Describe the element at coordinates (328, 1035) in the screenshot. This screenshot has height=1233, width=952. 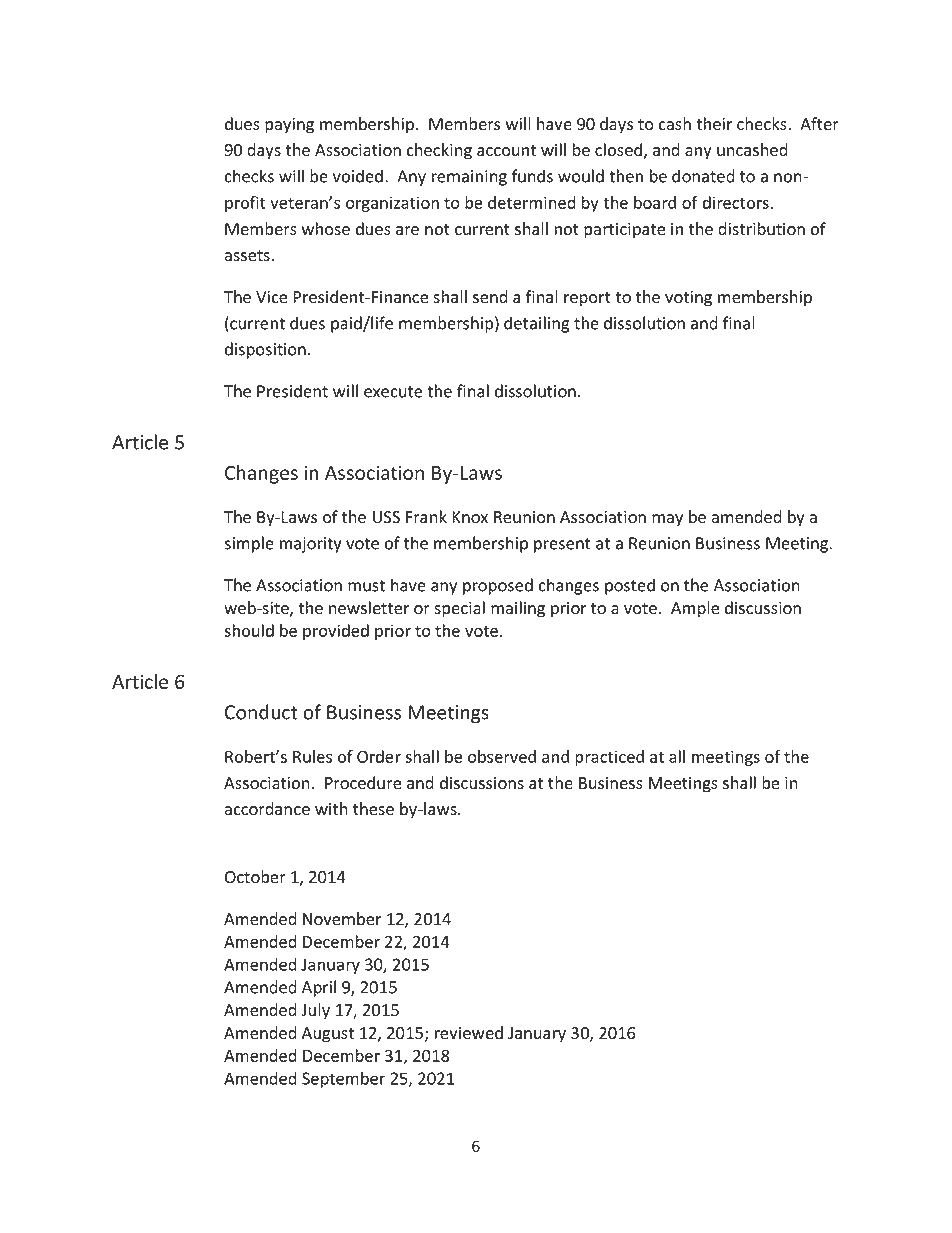
I see `August` at that location.
